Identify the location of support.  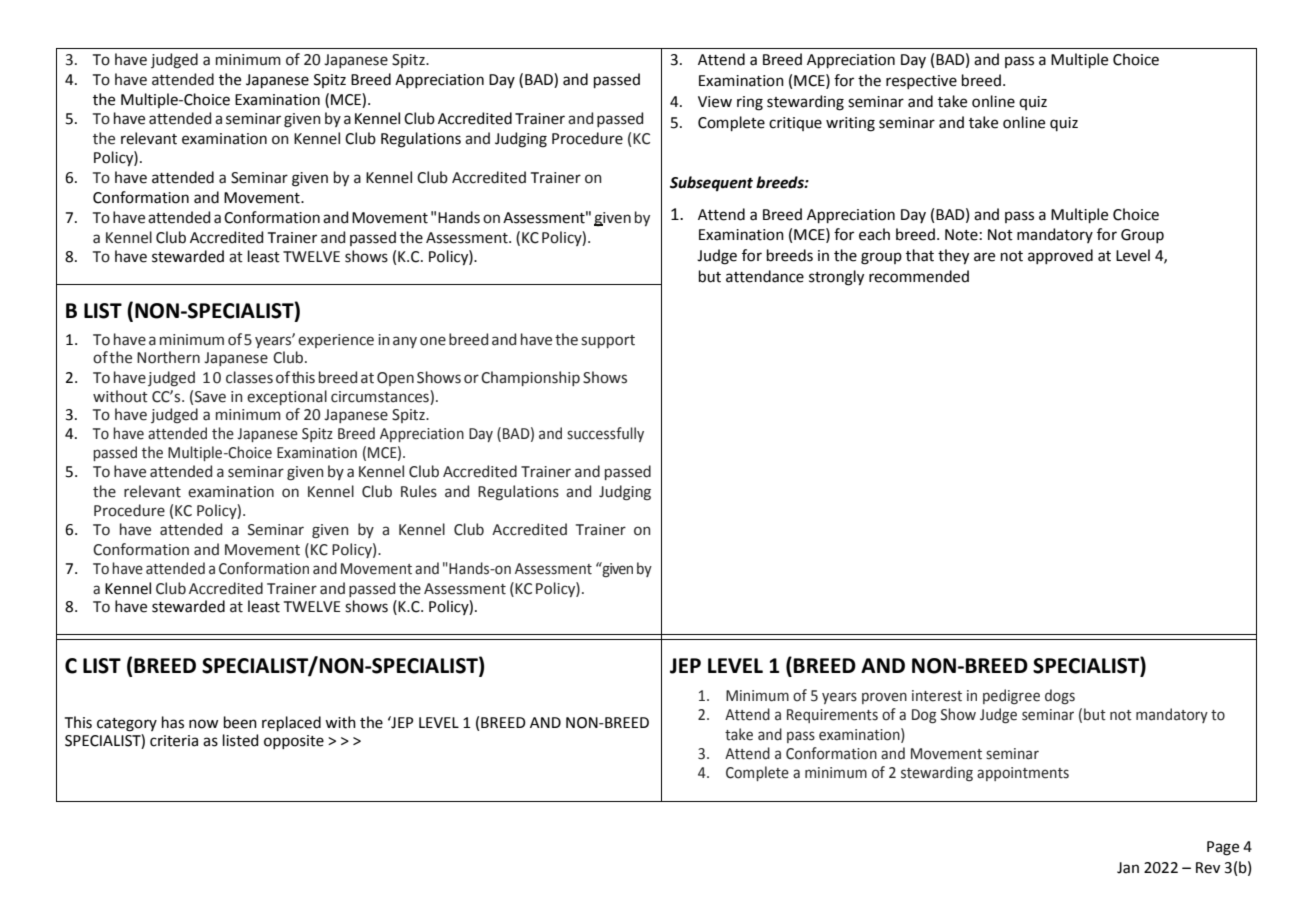
(608, 341).
